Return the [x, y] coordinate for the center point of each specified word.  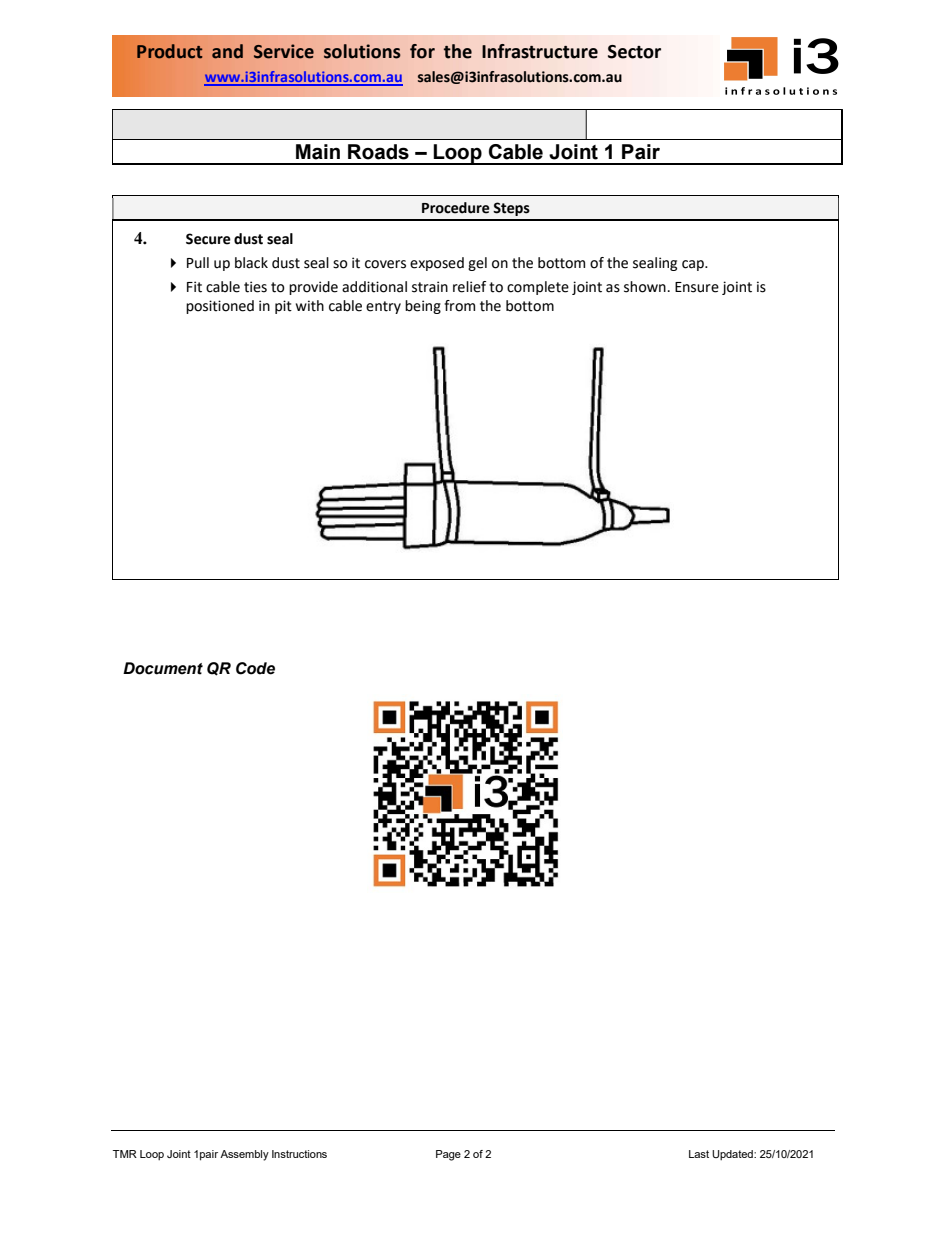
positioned [220, 307]
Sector [634, 52]
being [423, 307]
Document [163, 668]
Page [448, 1155]
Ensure [697, 287]
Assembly [244, 1155]
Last [699, 1154]
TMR [125, 1154]
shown [645, 287]
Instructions [299, 1154]
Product [169, 51]
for [422, 51]
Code [255, 668]
